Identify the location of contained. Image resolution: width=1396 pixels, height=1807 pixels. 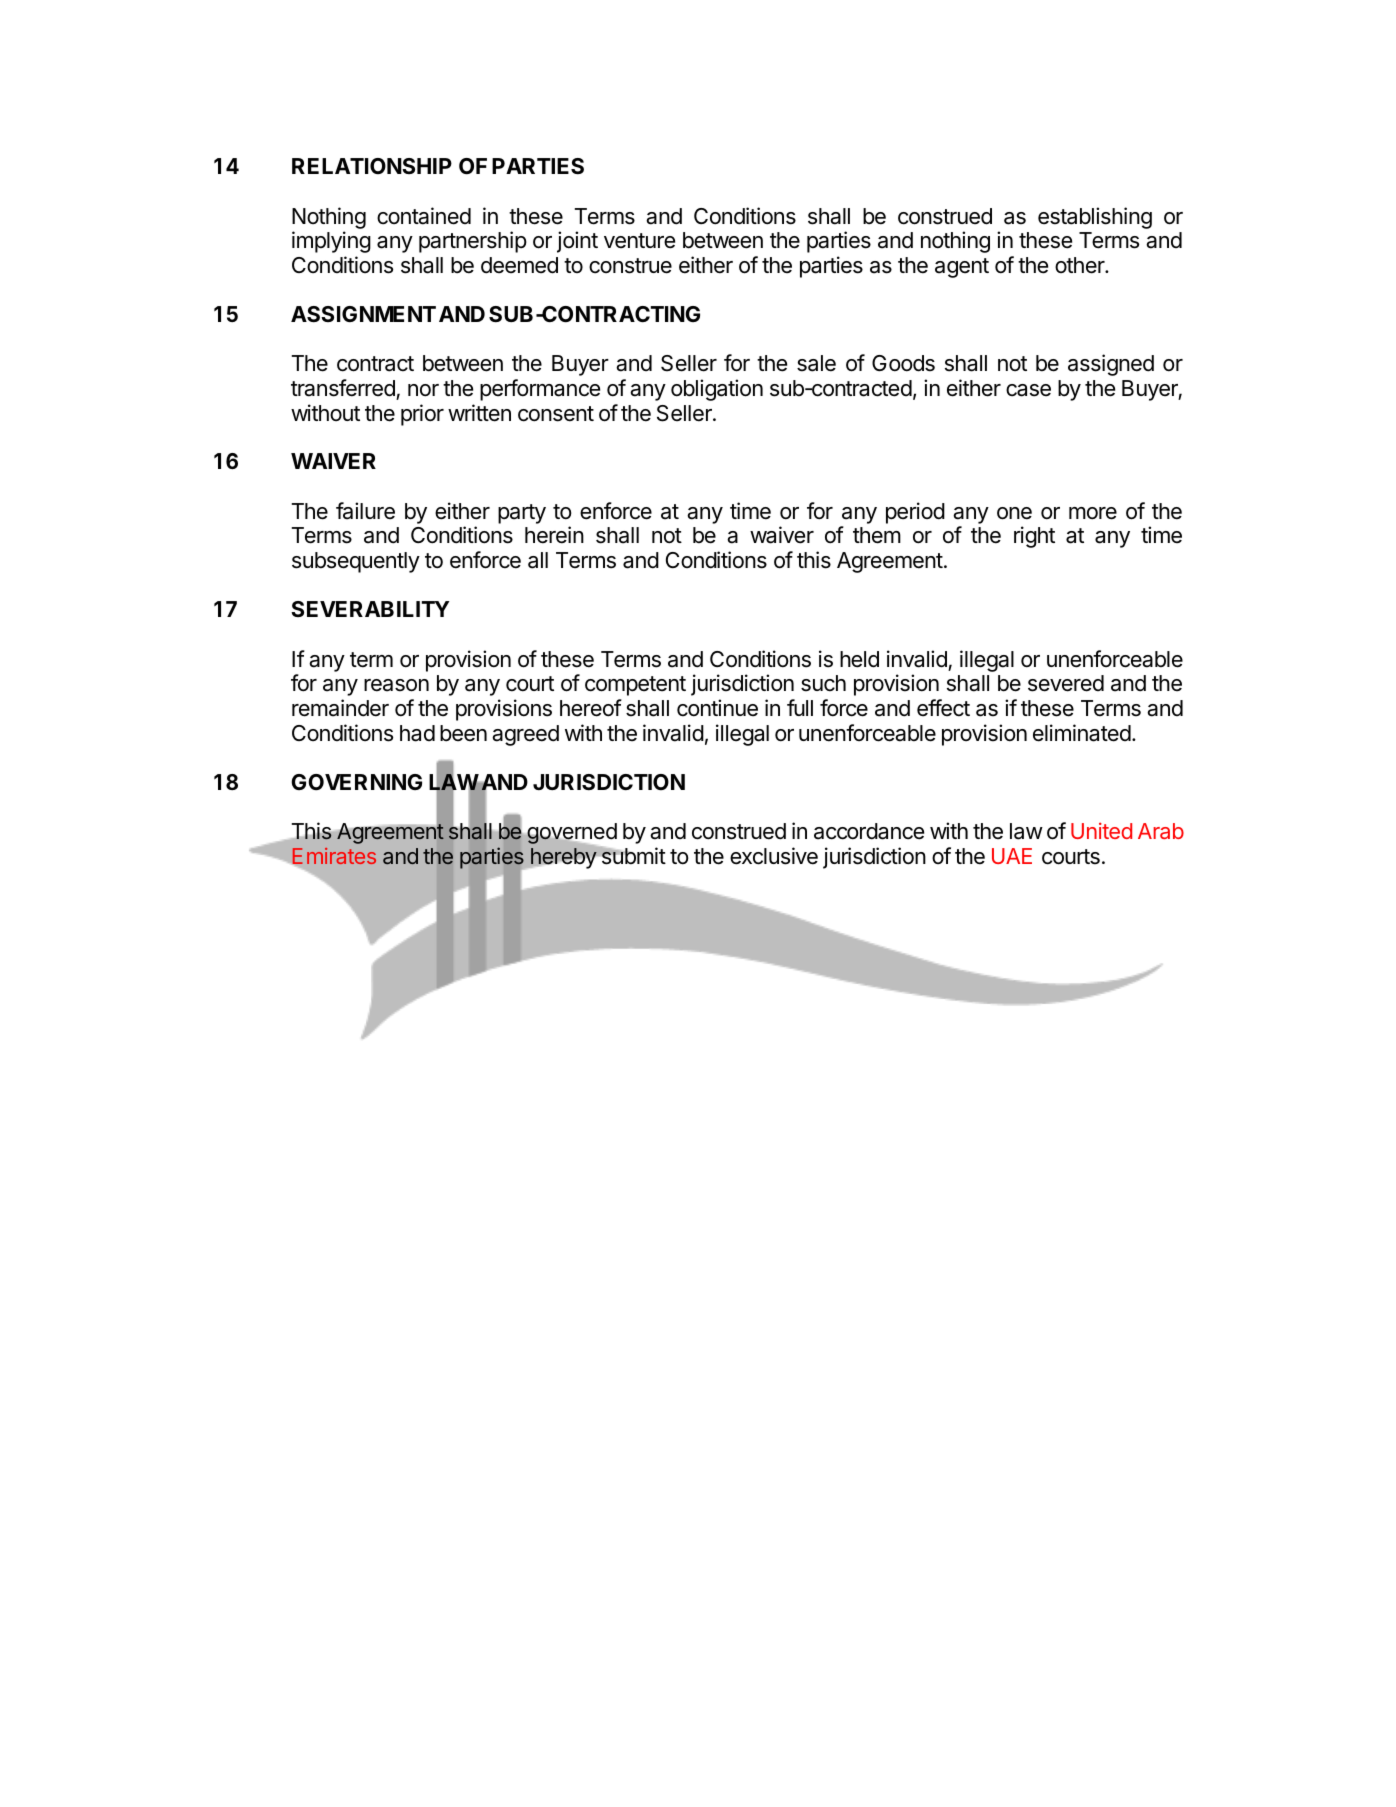
(424, 216).
